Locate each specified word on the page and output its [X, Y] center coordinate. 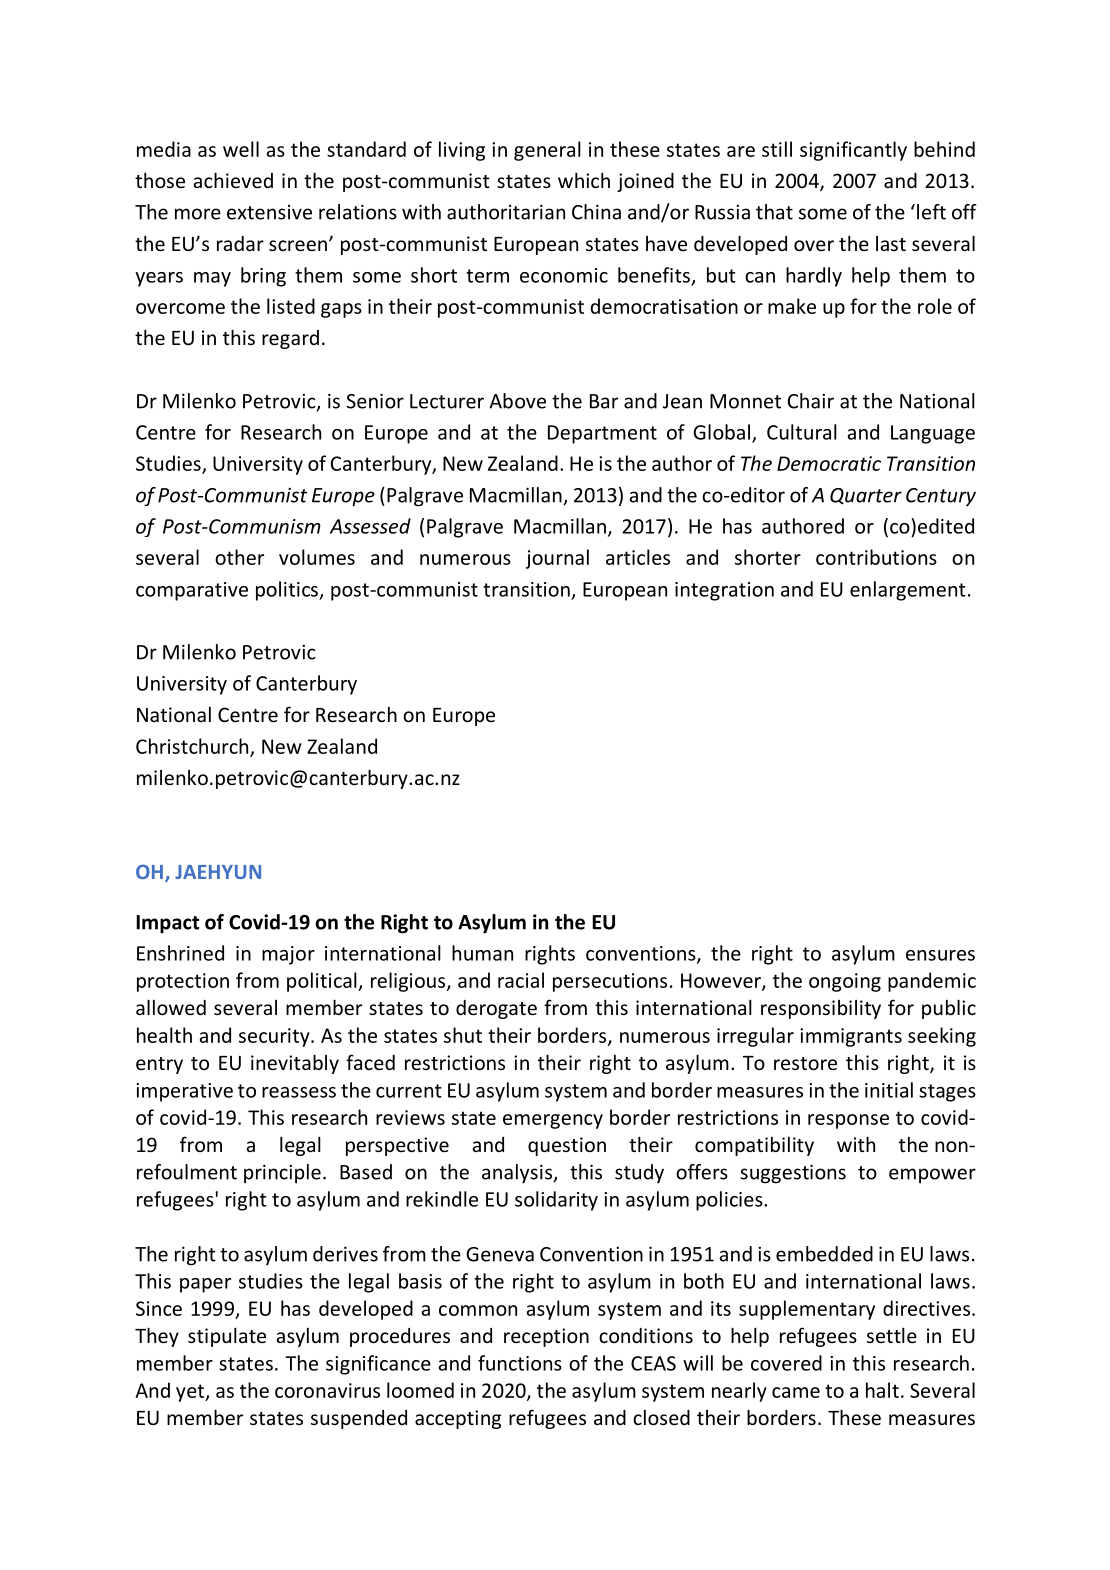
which [584, 180]
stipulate [227, 1337]
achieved [233, 180]
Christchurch [193, 747]
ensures [940, 955]
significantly [853, 151]
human [482, 953]
